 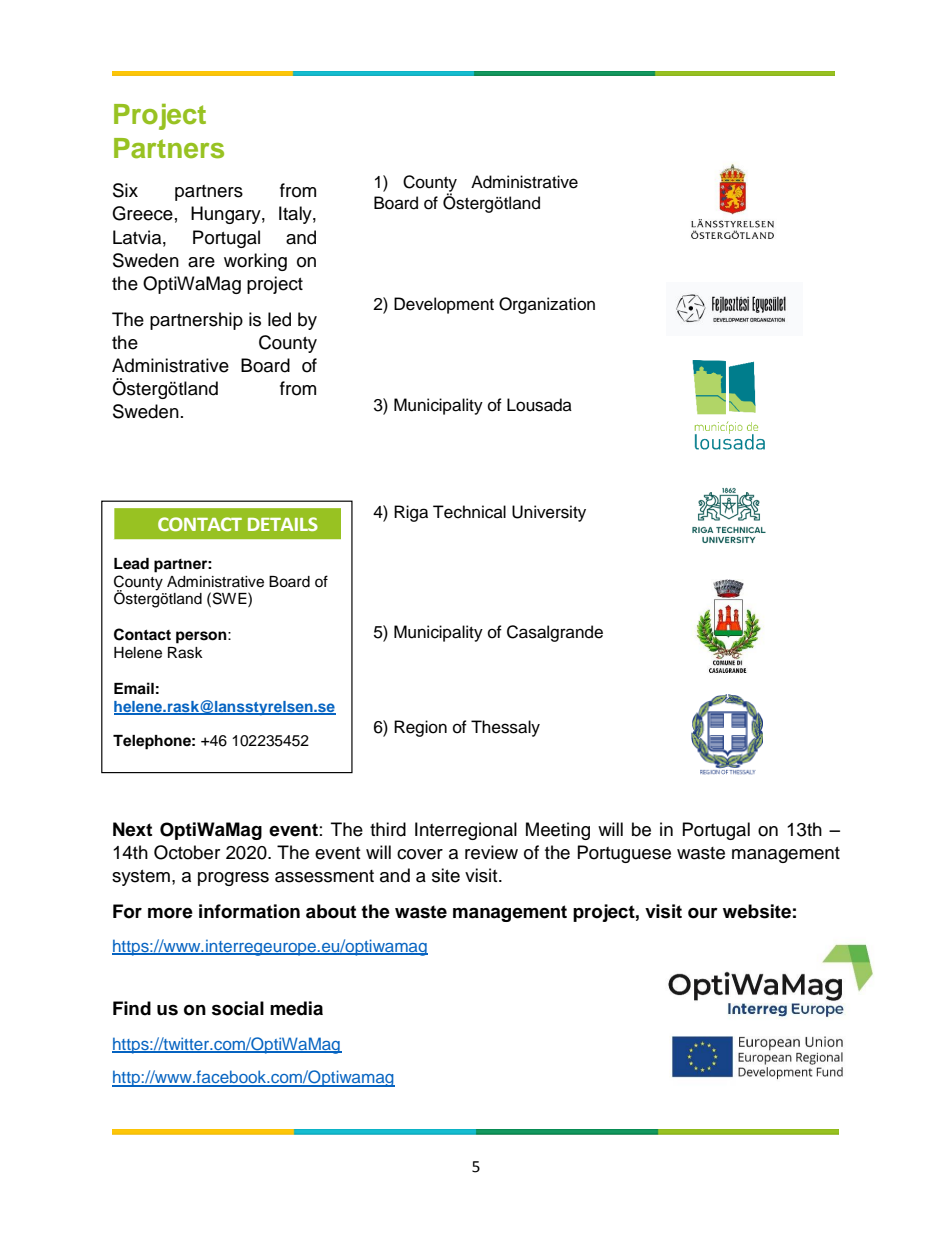 What do you see at coordinates (142, 213) in the screenshot?
I see `Greece` at bounding box center [142, 213].
